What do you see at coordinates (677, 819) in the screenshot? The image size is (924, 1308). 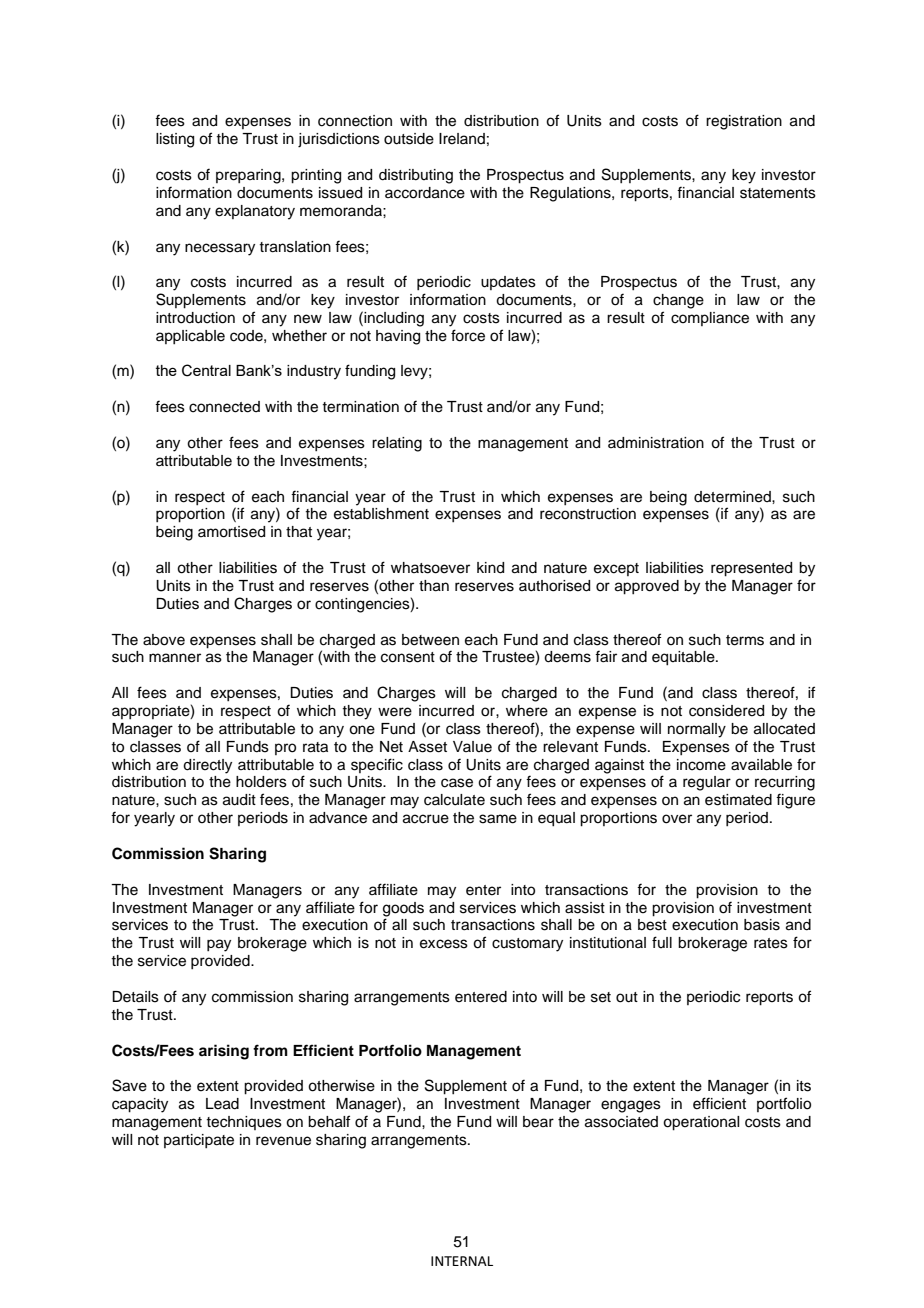 I see `over` at bounding box center [677, 819].
